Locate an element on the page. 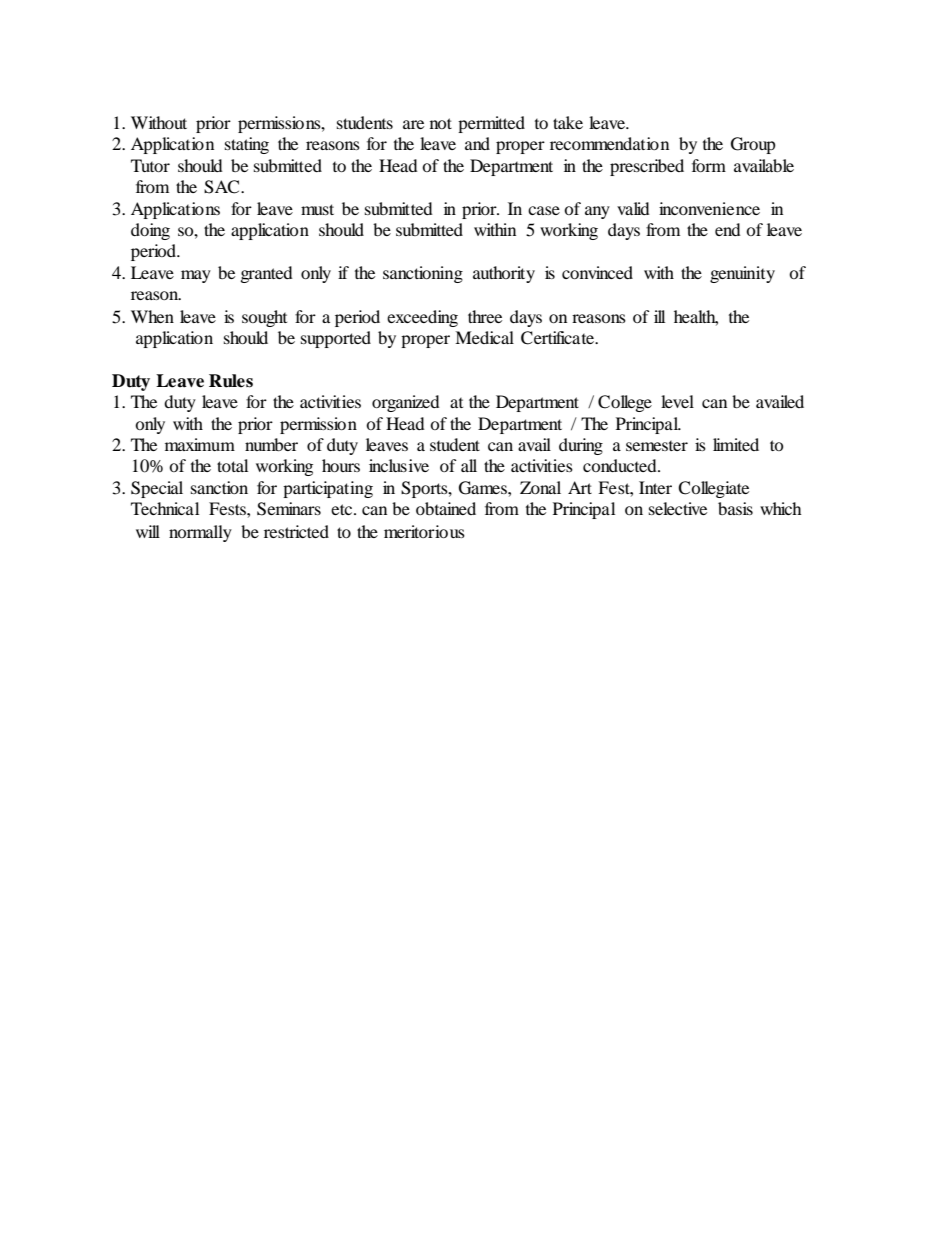  Group is located at coordinates (753, 145).
